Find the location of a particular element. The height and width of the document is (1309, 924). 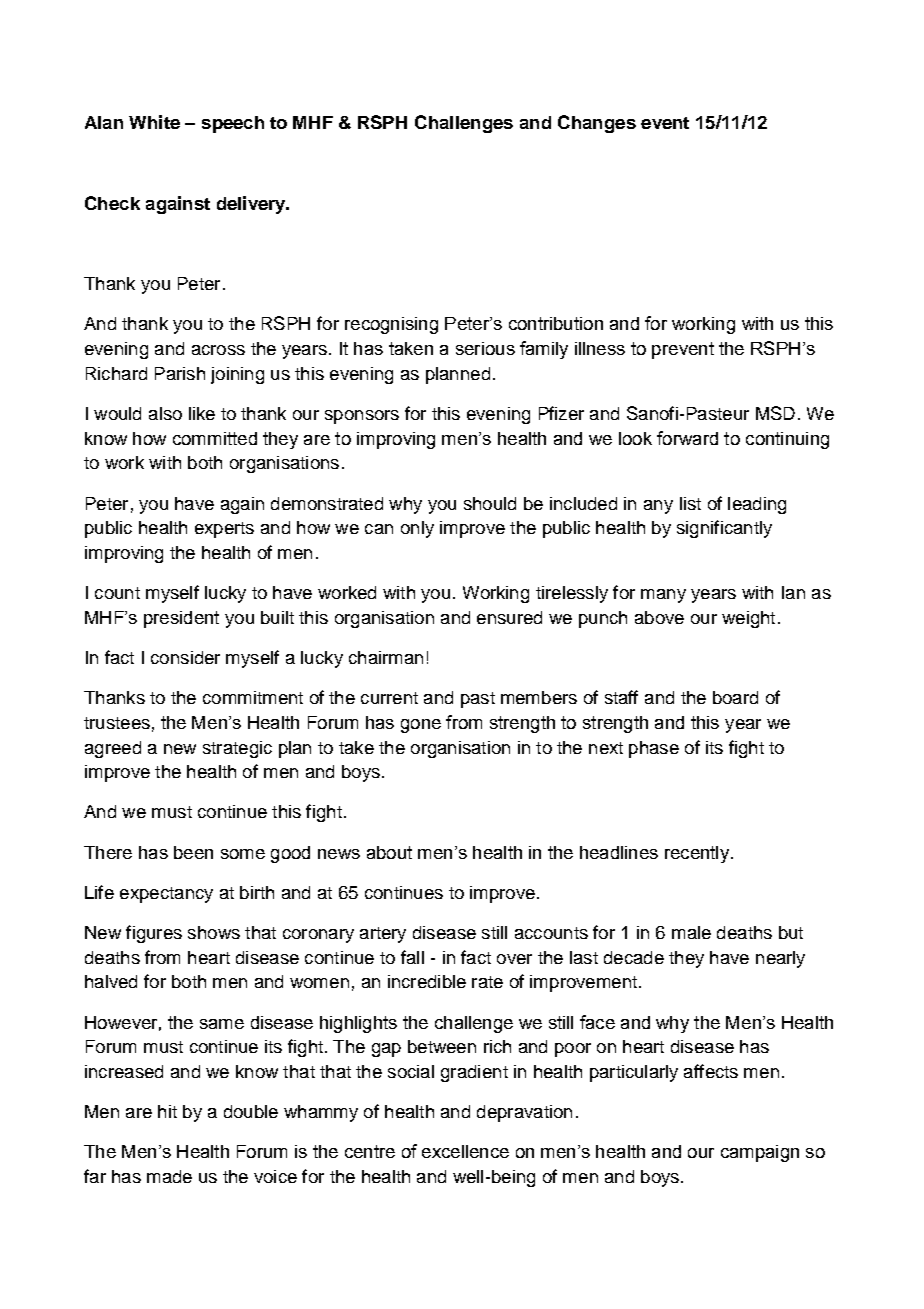

White is located at coordinates (154, 122).
